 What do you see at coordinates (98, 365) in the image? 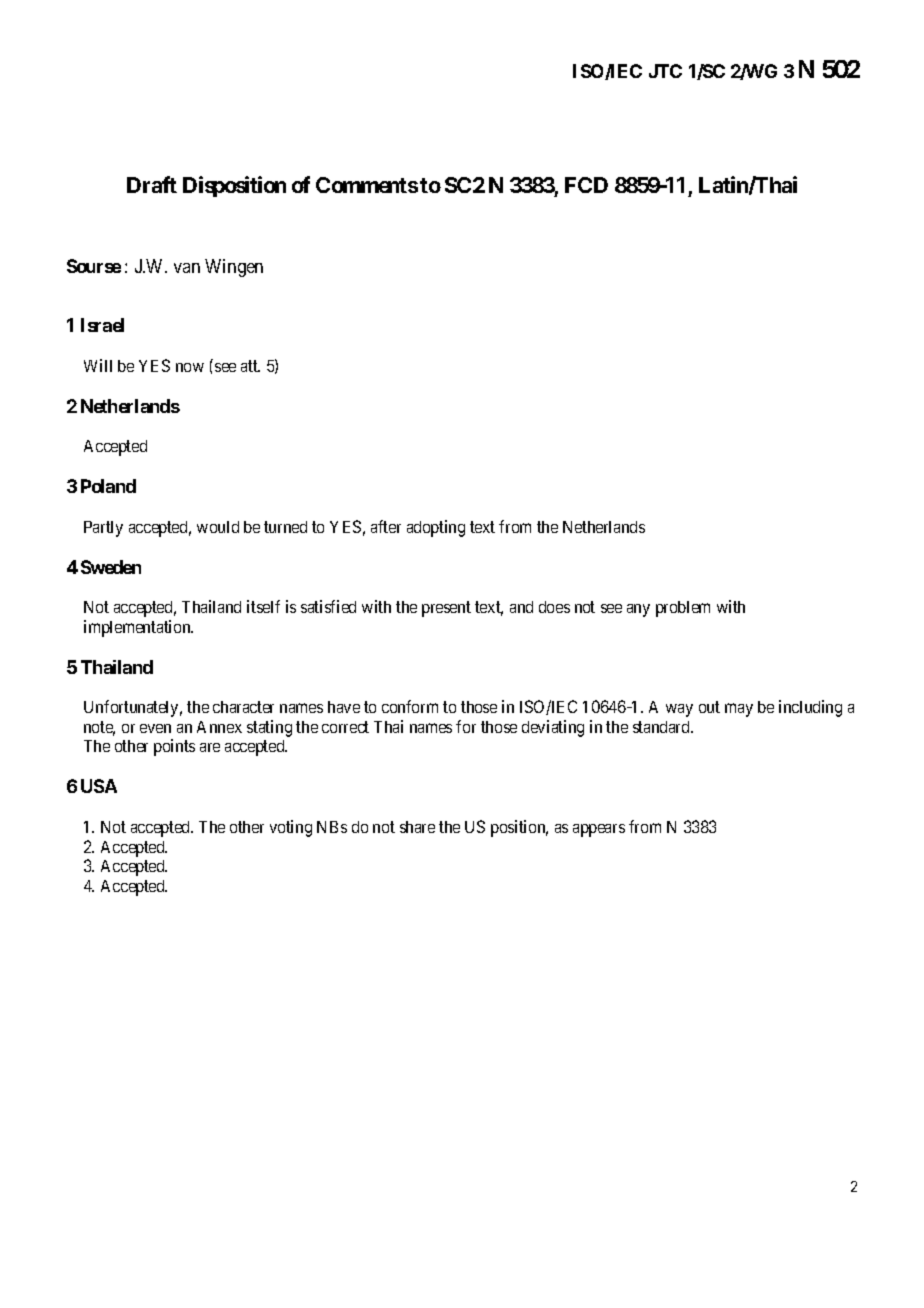
I see `Will` at bounding box center [98, 365].
